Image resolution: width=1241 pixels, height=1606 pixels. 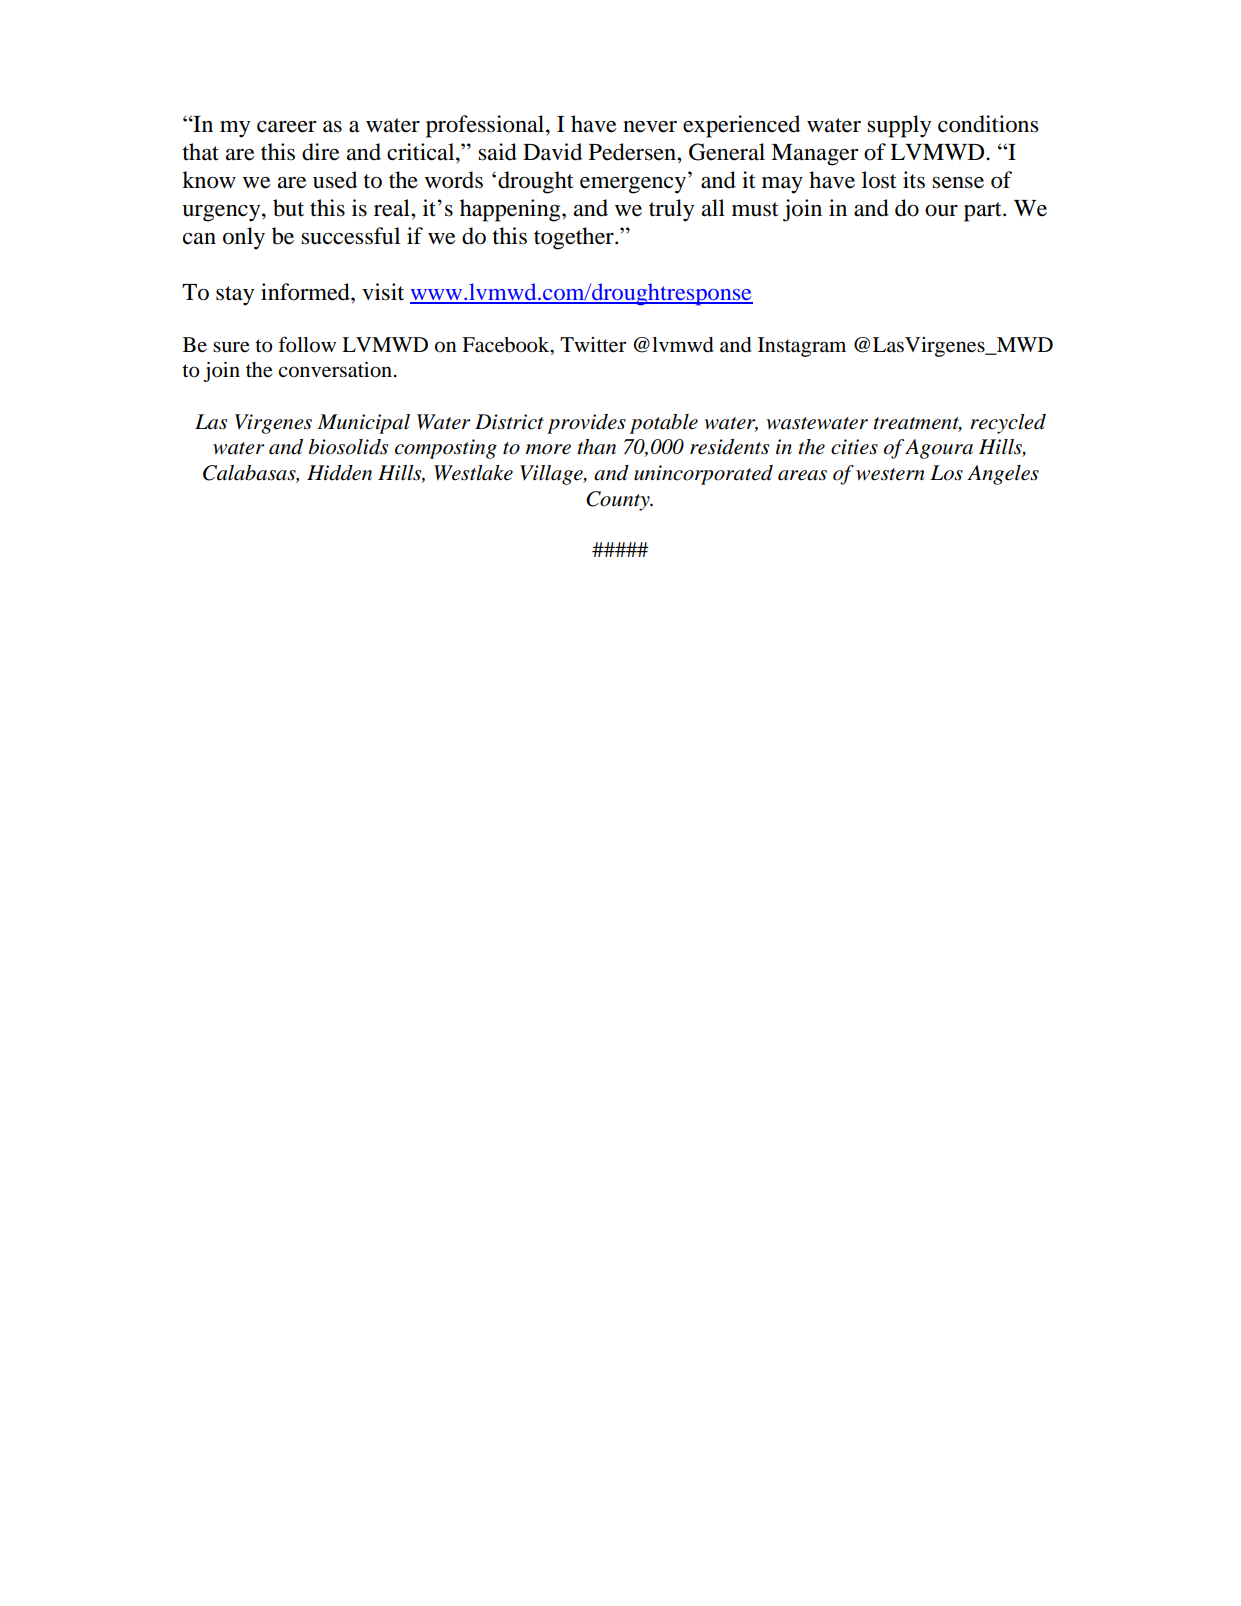 What do you see at coordinates (984, 212) in the page?
I see `part` at bounding box center [984, 212].
